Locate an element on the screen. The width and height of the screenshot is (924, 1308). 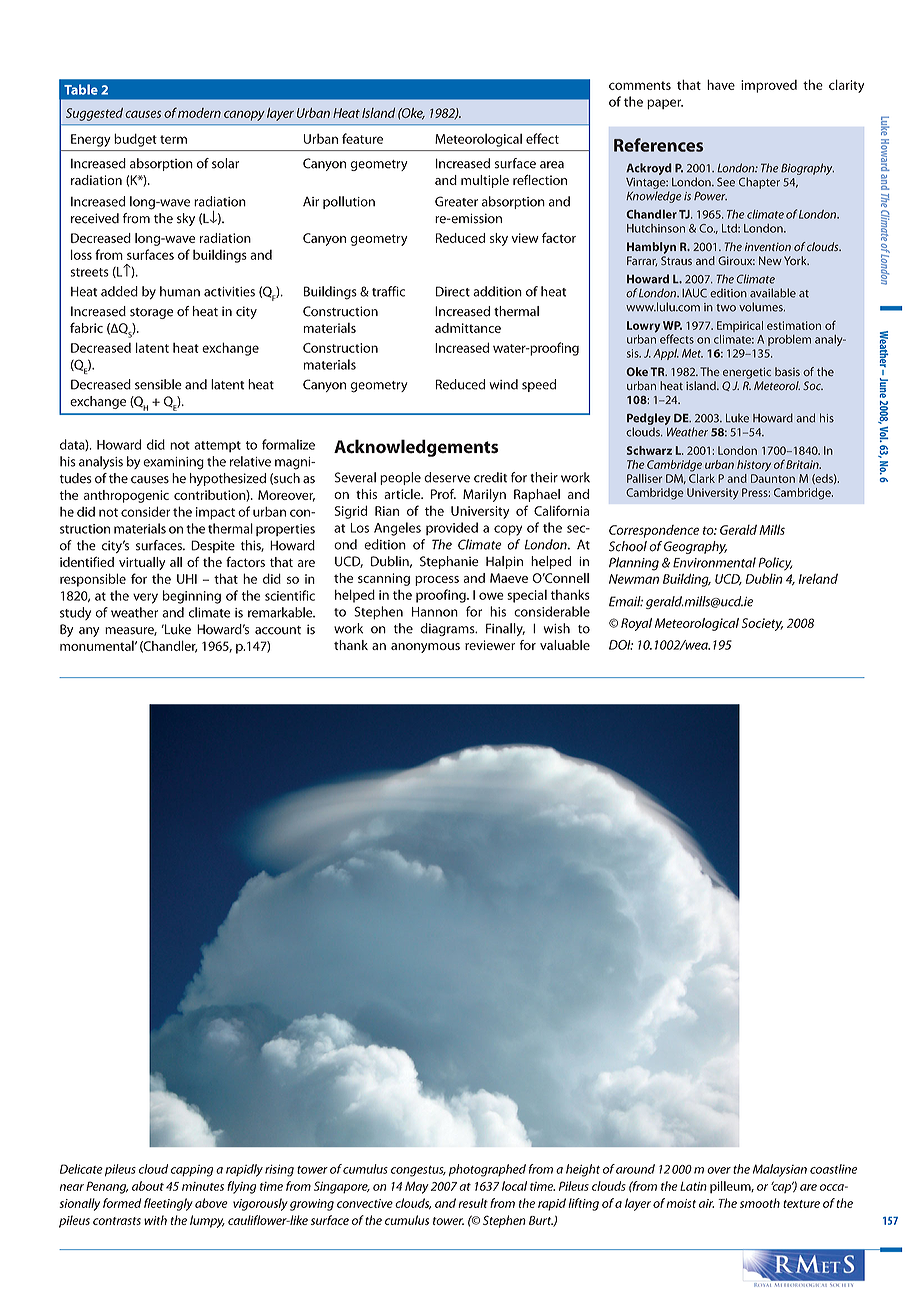
improved is located at coordinates (769, 86).
